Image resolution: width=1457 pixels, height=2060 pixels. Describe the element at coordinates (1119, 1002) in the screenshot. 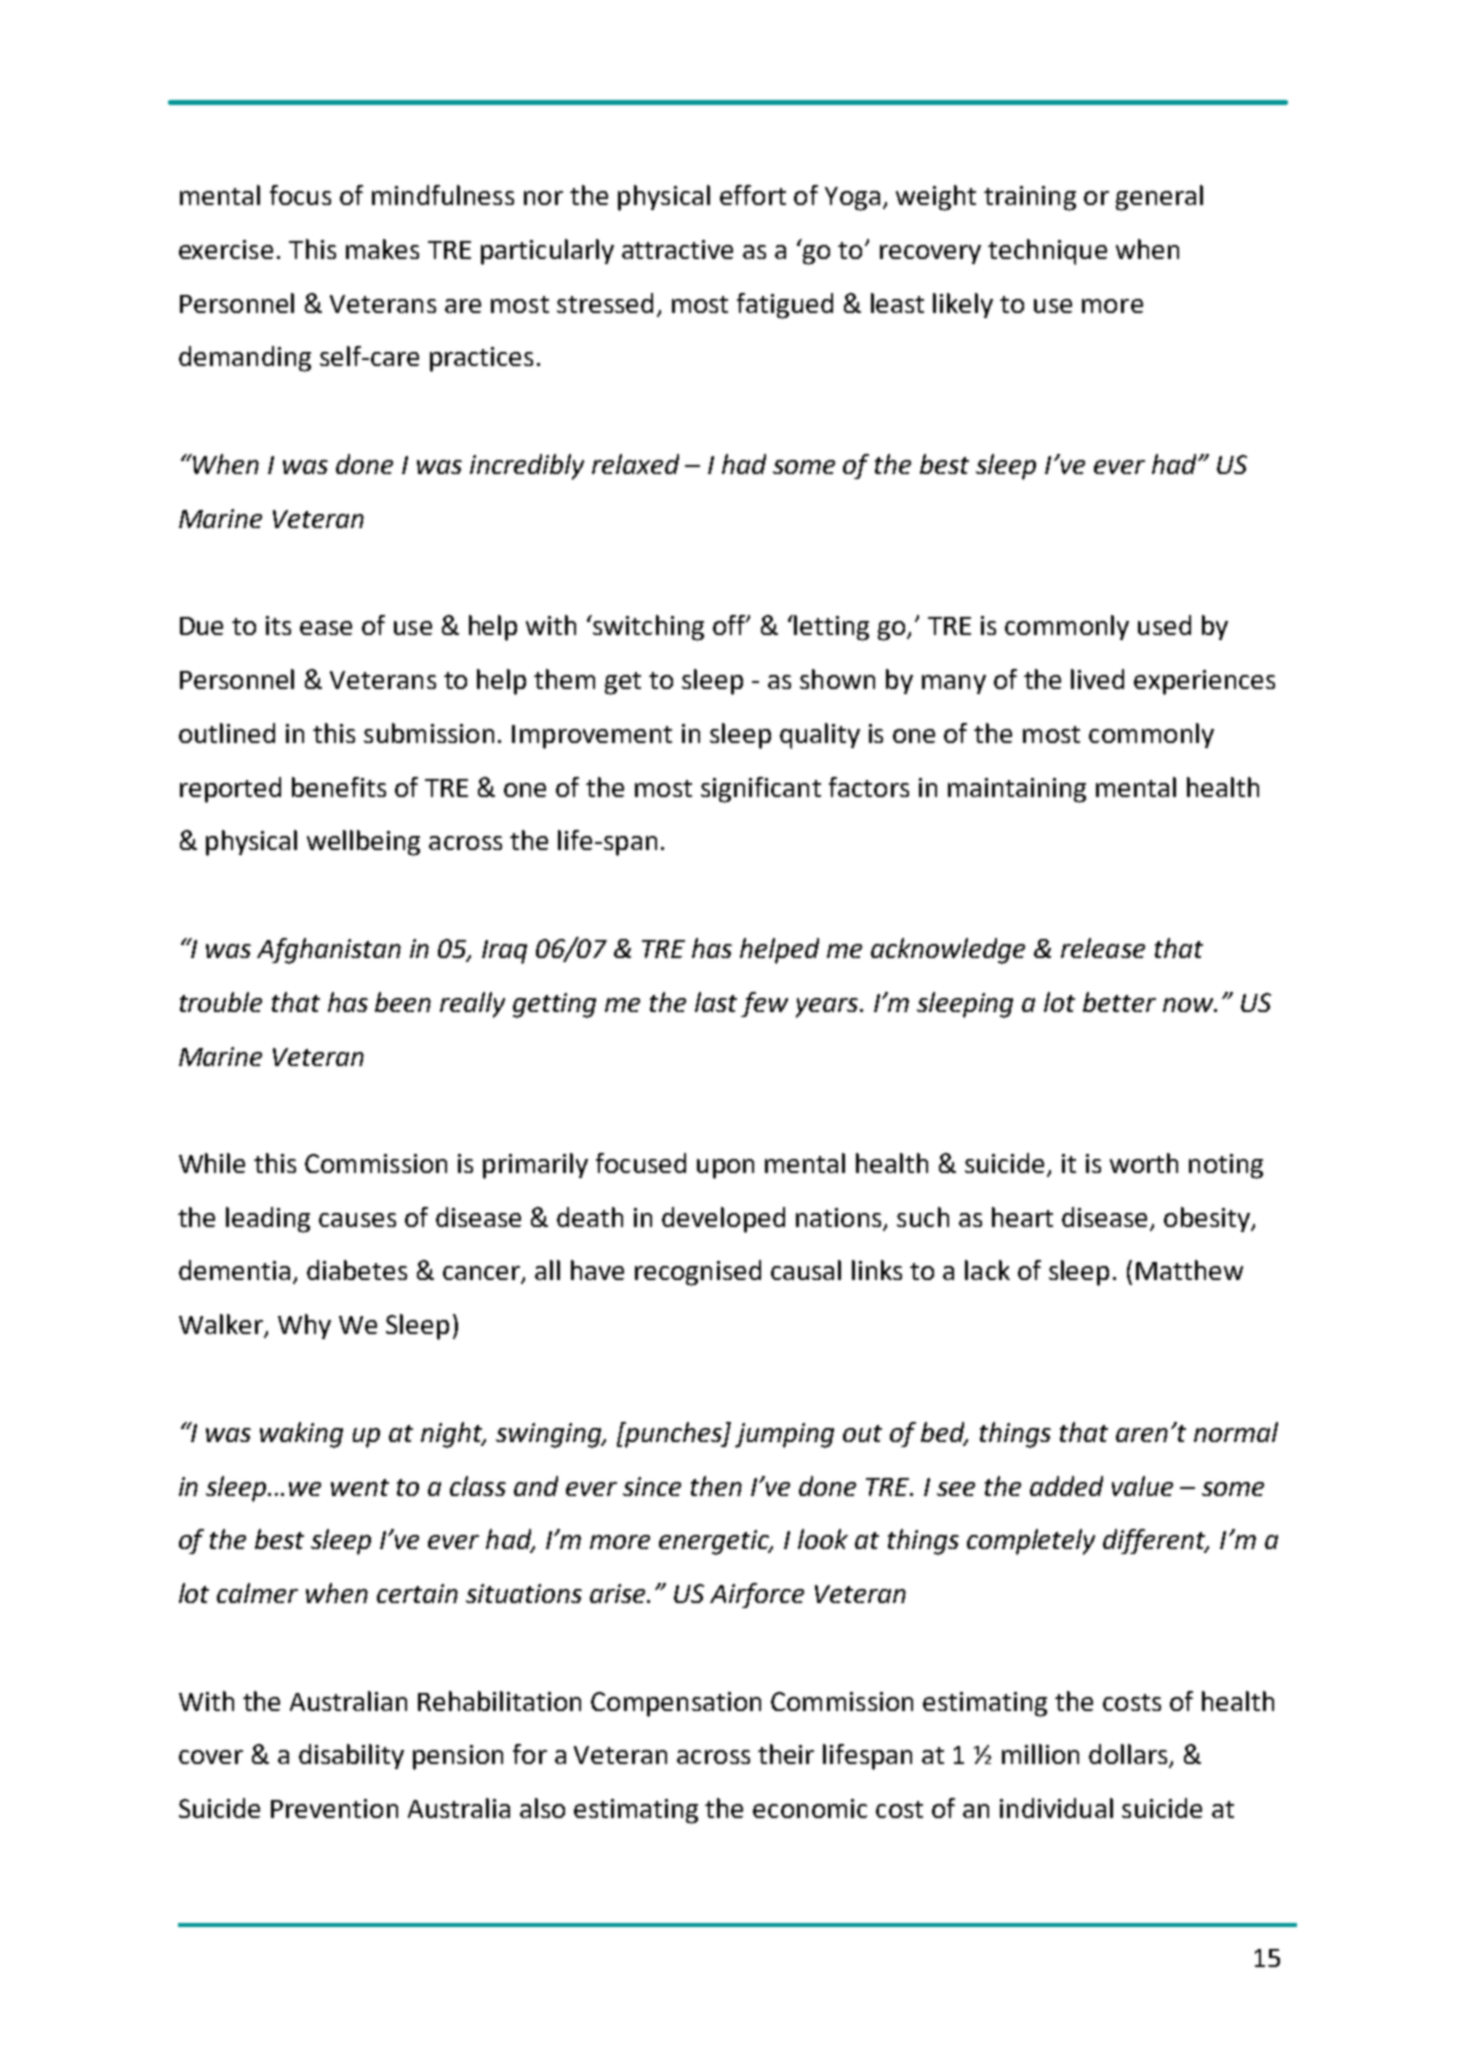

I see `better` at that location.
